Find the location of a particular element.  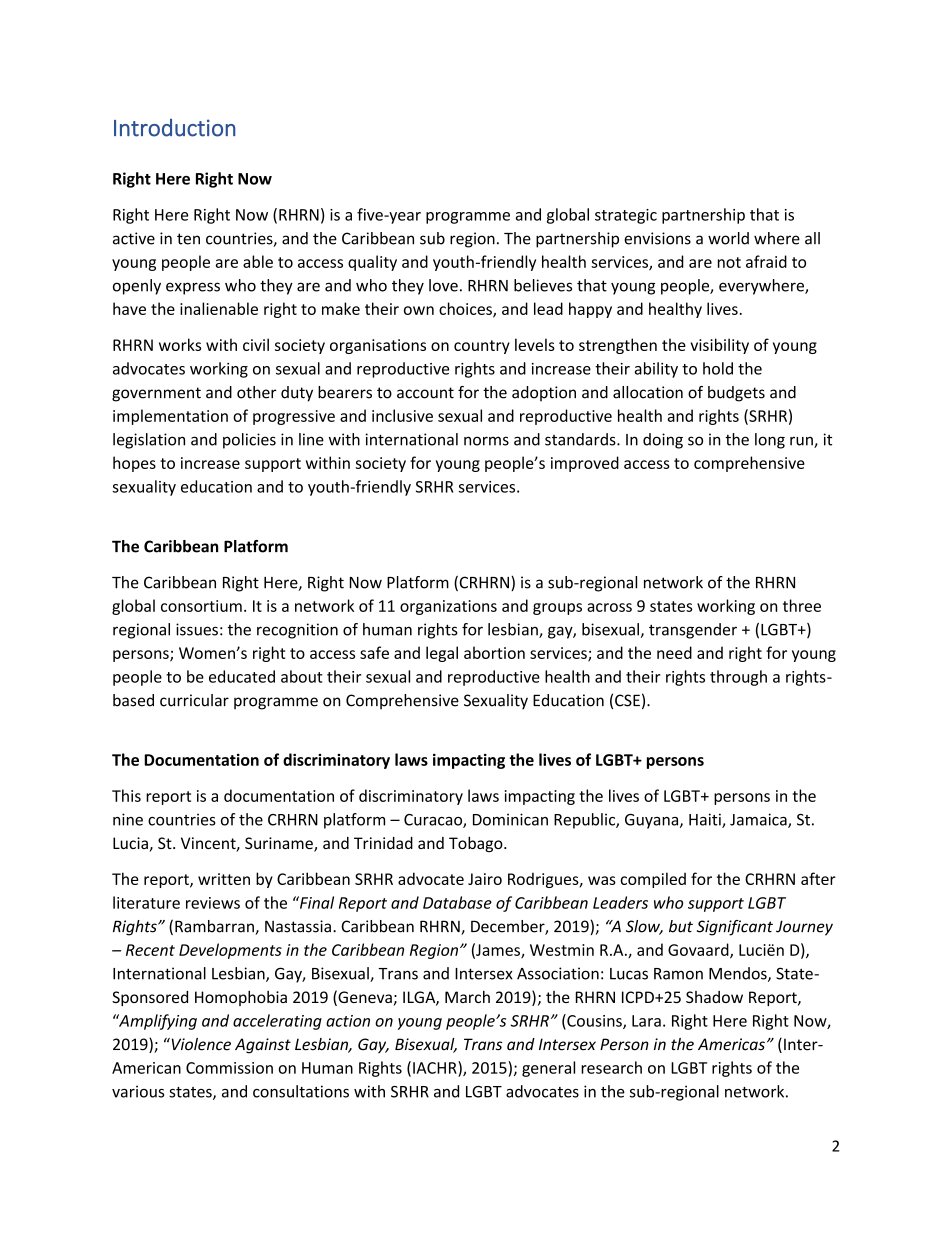

long is located at coordinates (770, 441).
